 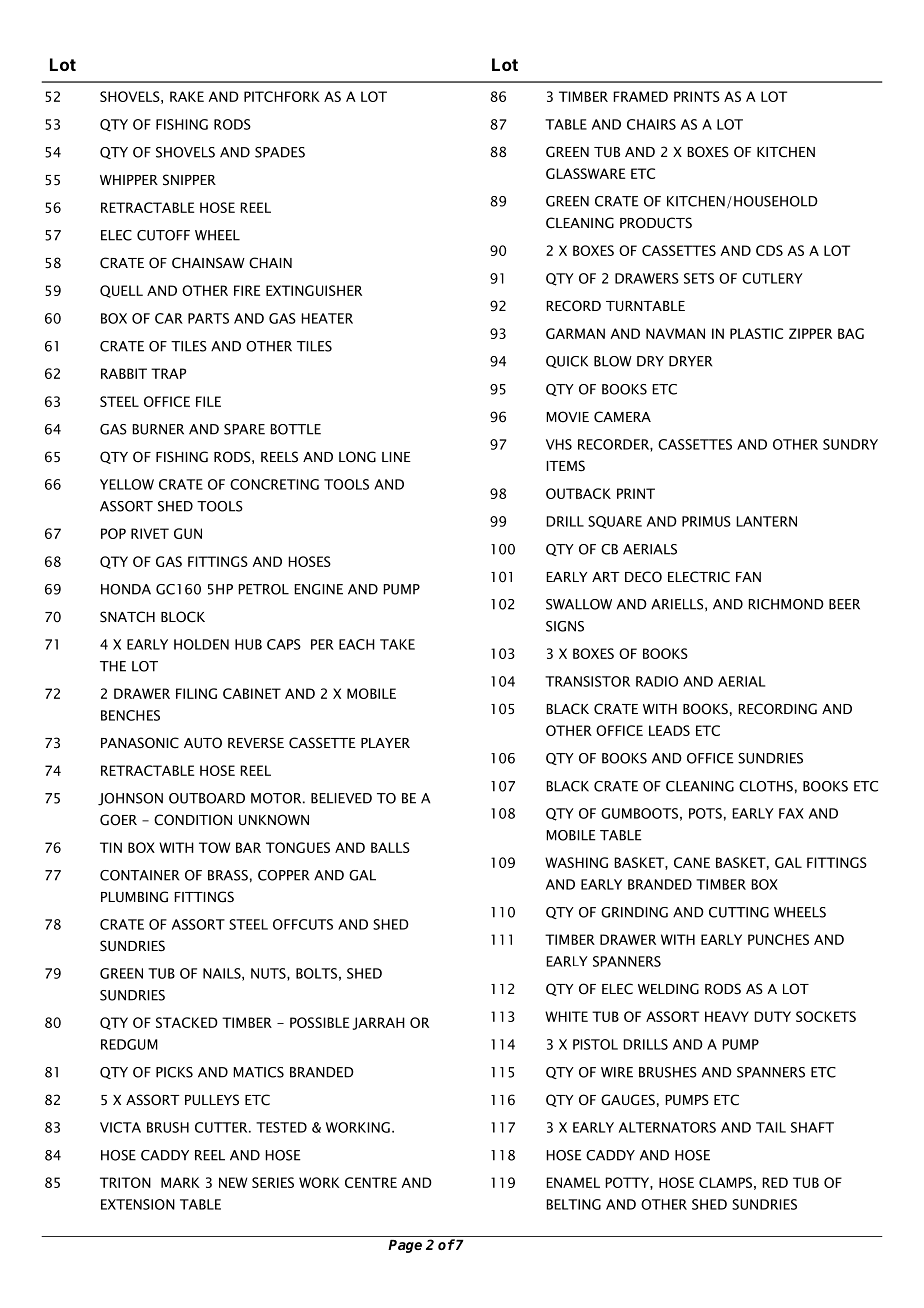 What do you see at coordinates (651, 124) in the screenshot?
I see `CHAIRS` at bounding box center [651, 124].
